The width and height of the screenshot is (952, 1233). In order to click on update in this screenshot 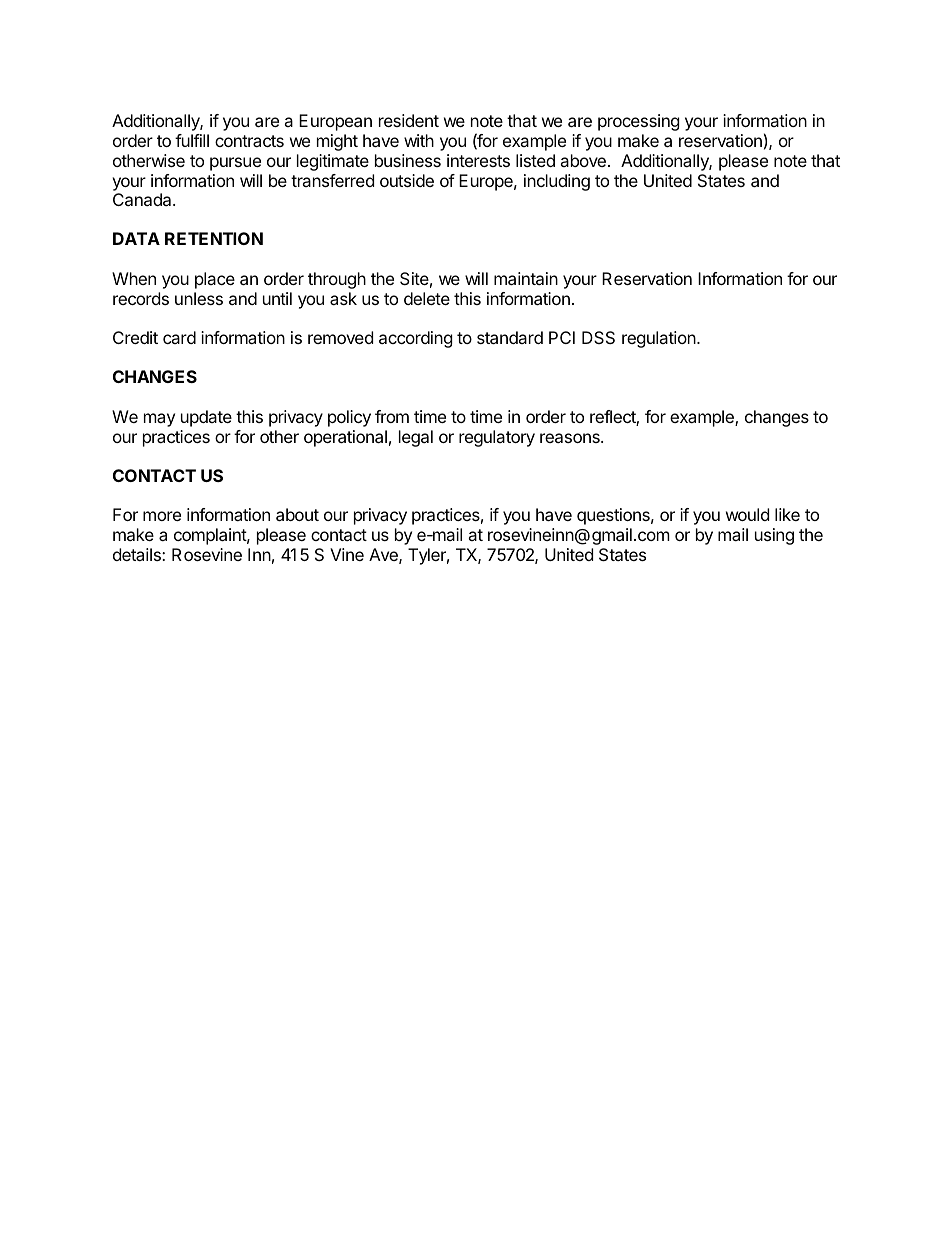, I will do `click(206, 418)`.
